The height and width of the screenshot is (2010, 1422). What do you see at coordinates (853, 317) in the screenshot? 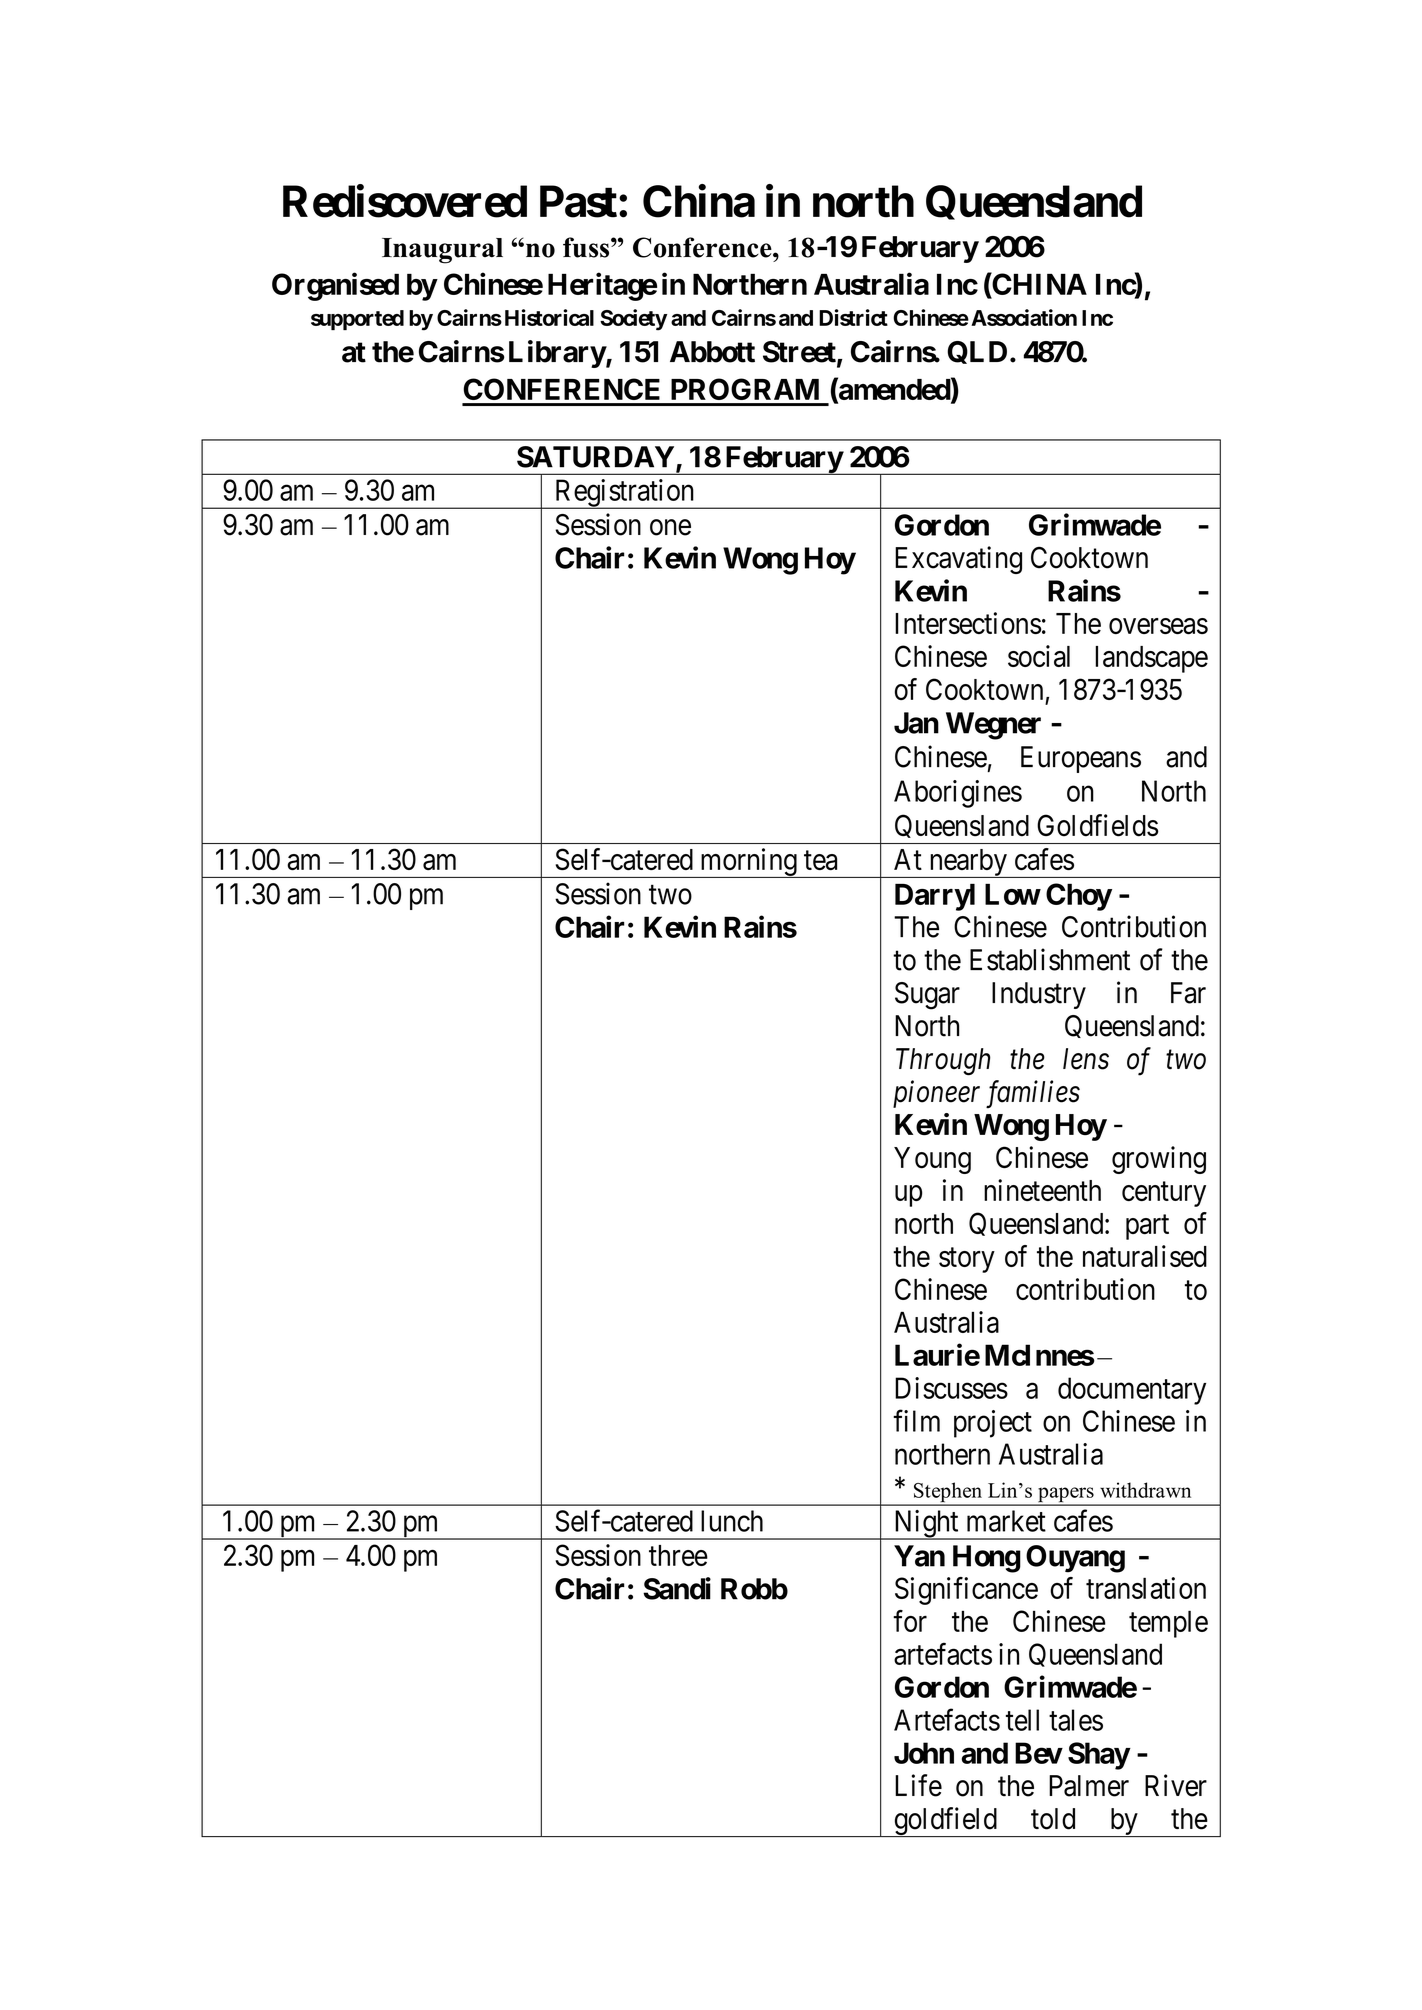
I see `District` at bounding box center [853, 317].
